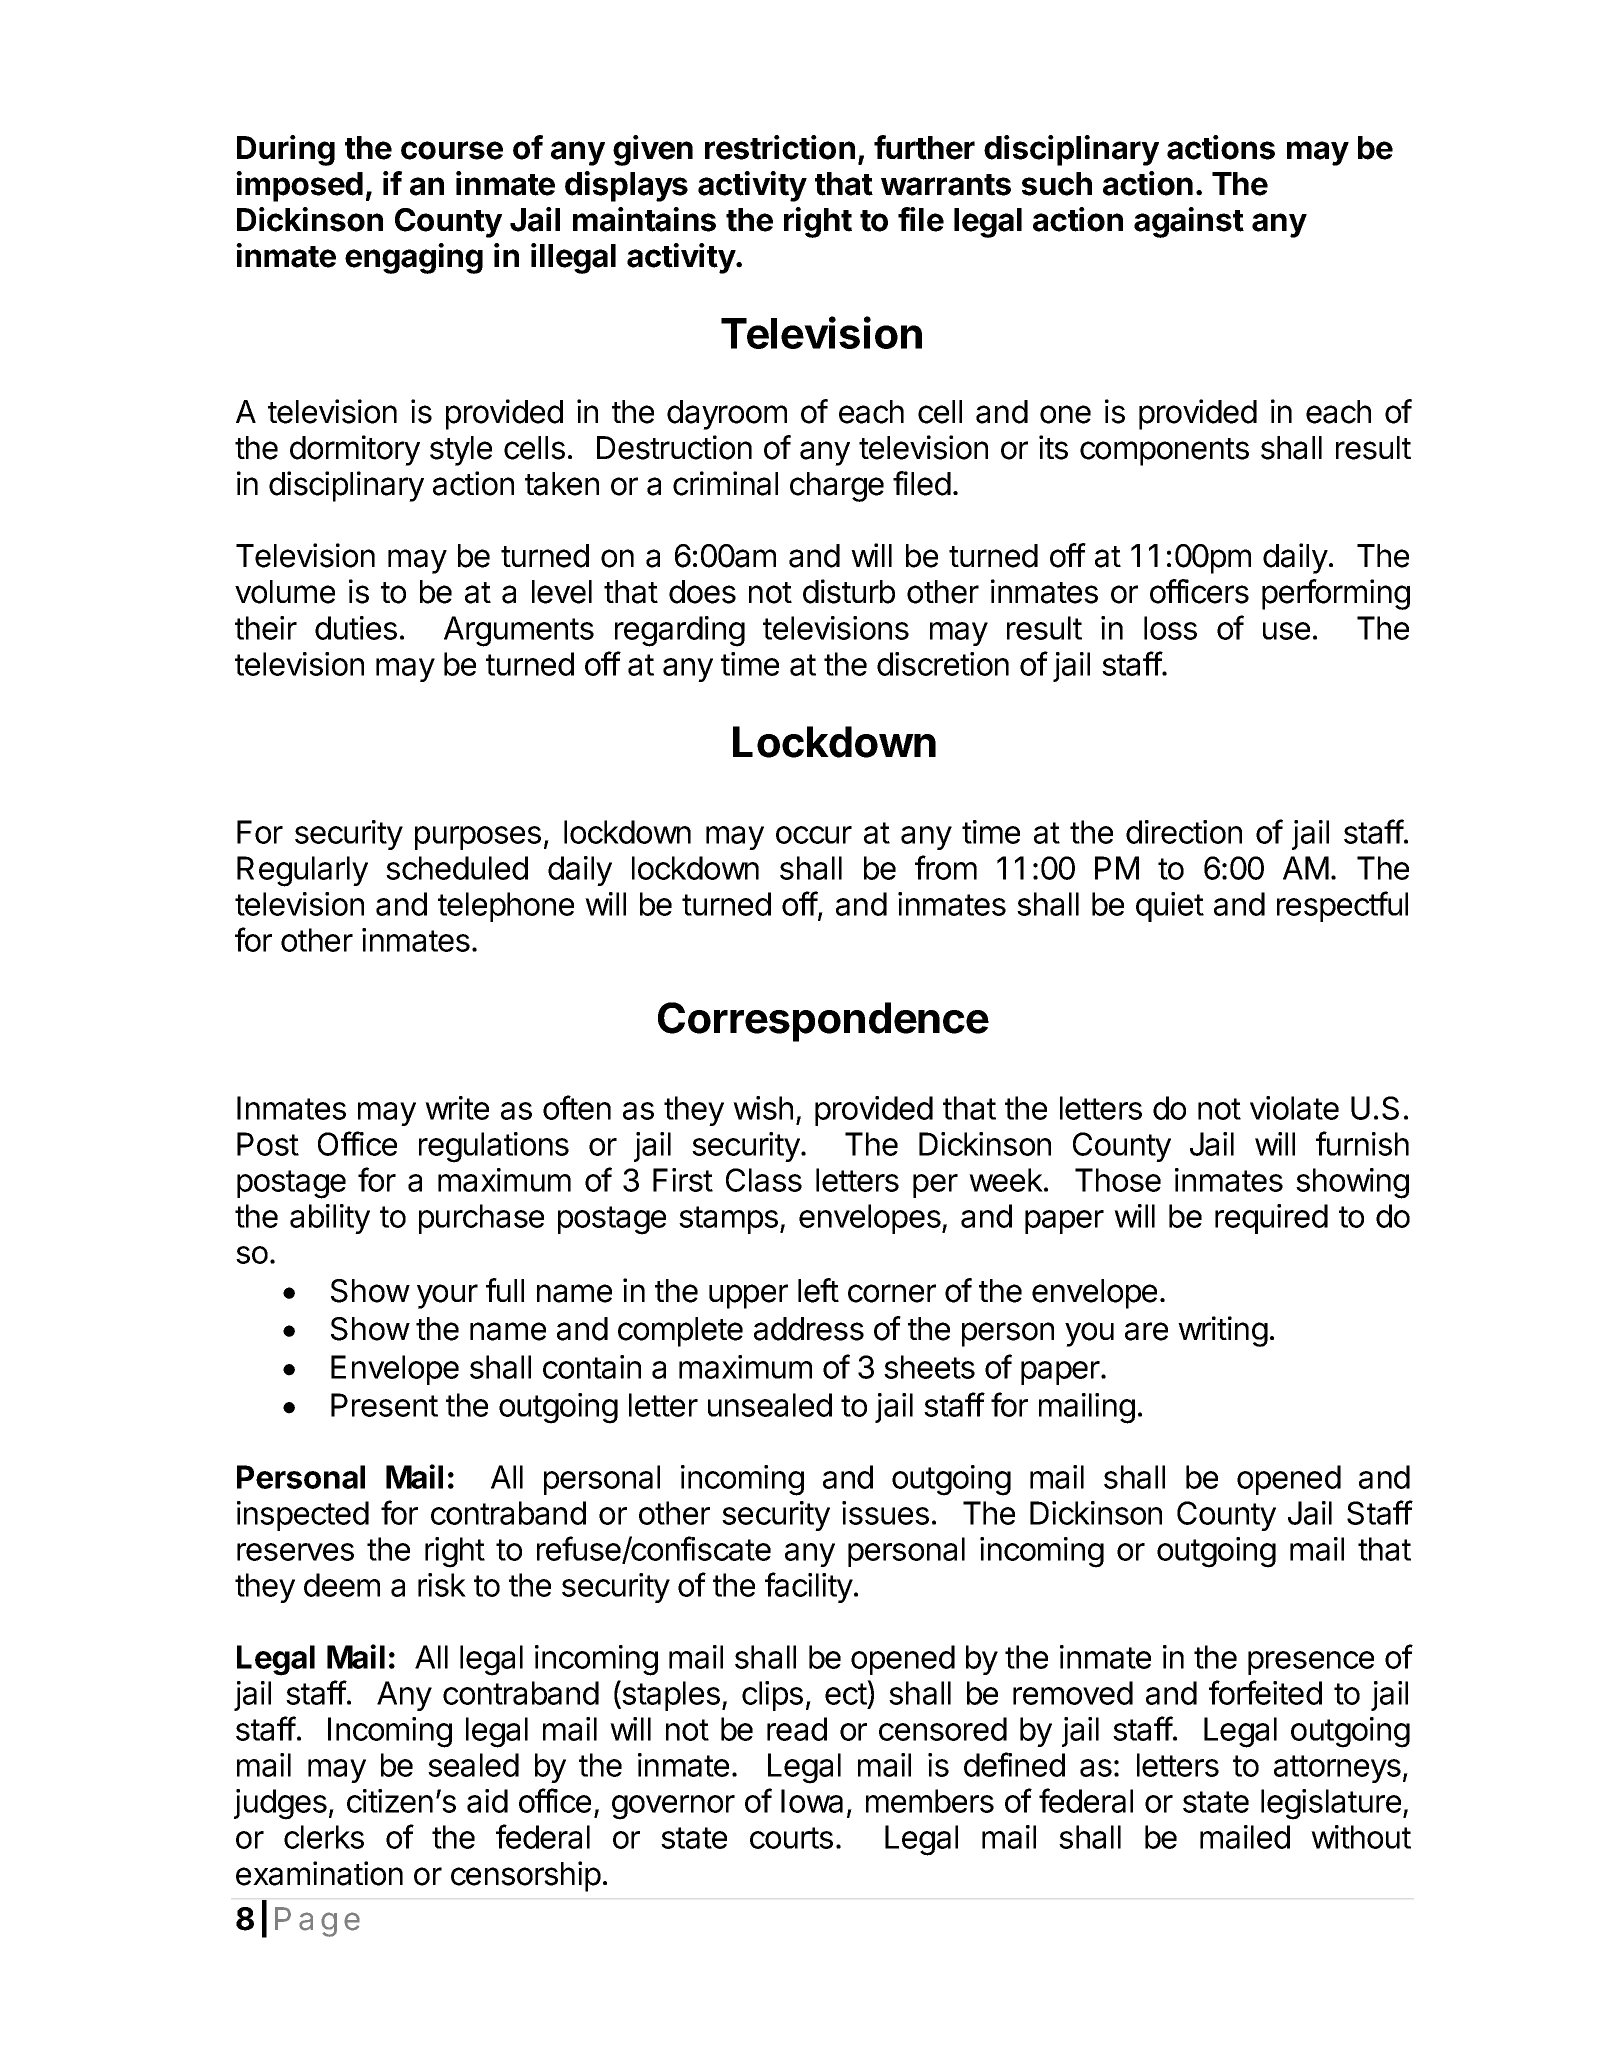 This screenshot has height=2068, width=1598. What do you see at coordinates (885, 1513) in the screenshot?
I see `issues` at bounding box center [885, 1513].
